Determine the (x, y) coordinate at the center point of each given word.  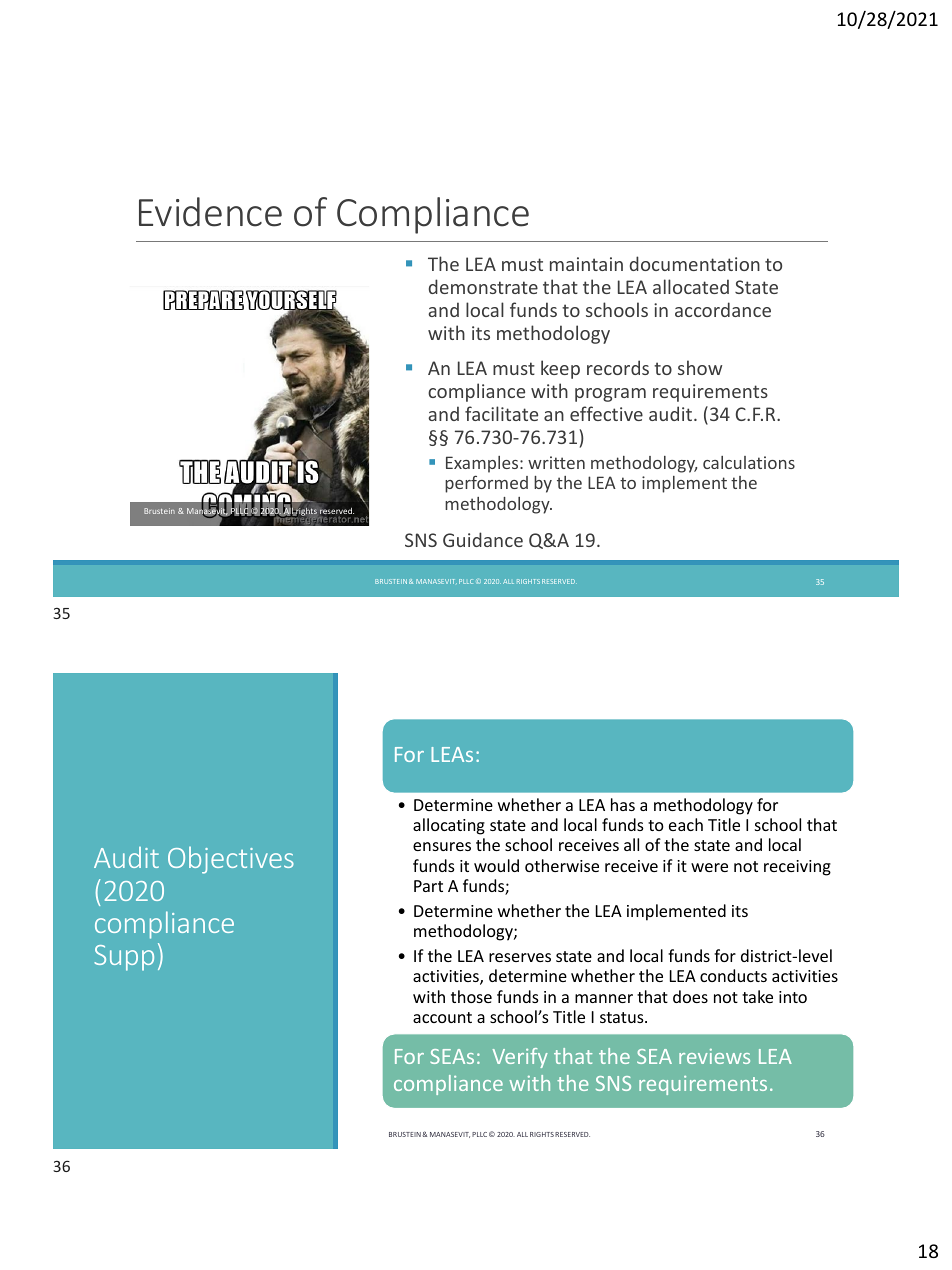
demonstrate (483, 286)
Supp (124, 958)
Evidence (210, 212)
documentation (695, 263)
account (442, 1017)
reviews (714, 1056)
